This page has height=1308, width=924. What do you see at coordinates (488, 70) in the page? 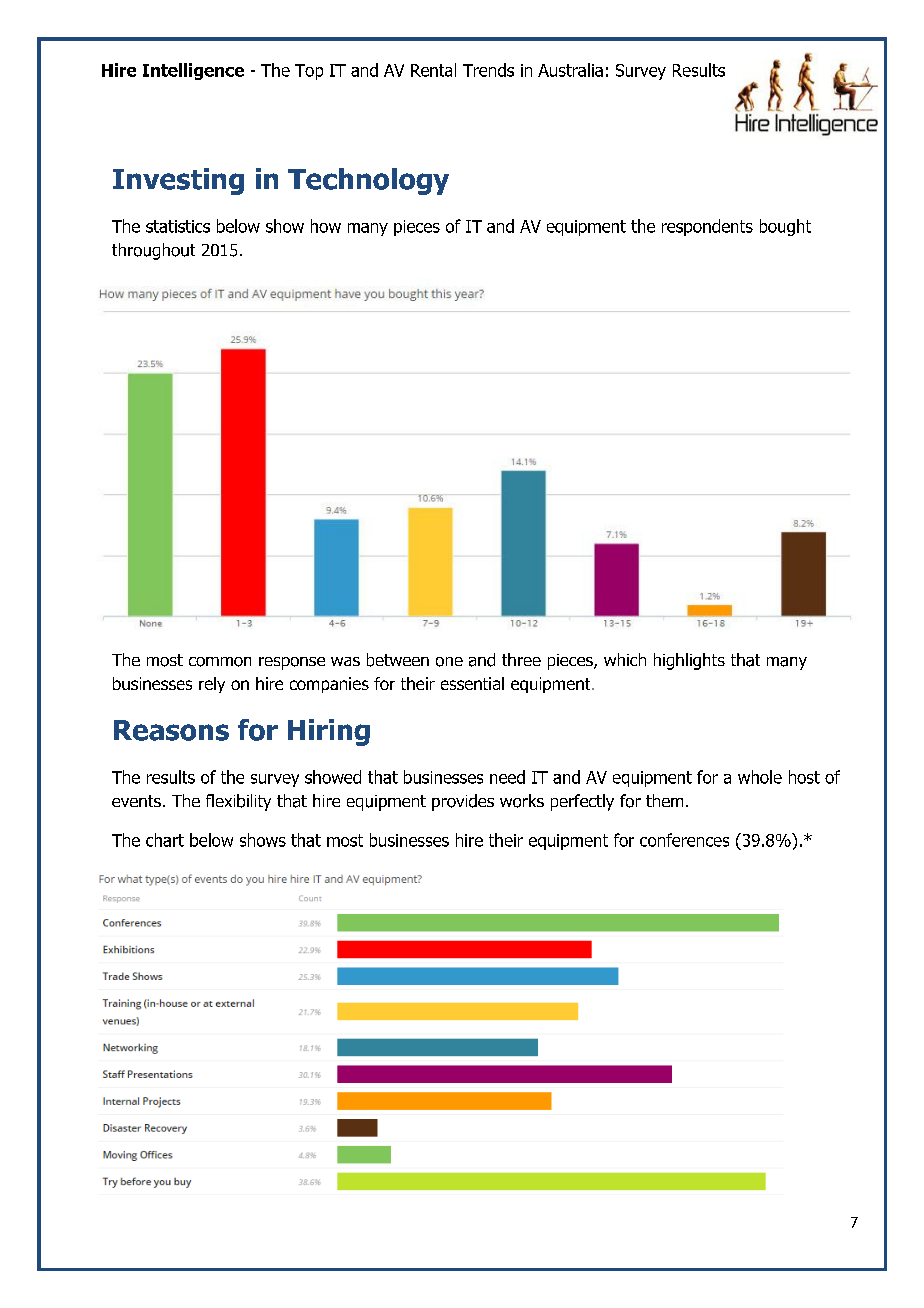
I see `Trends` at bounding box center [488, 70].
